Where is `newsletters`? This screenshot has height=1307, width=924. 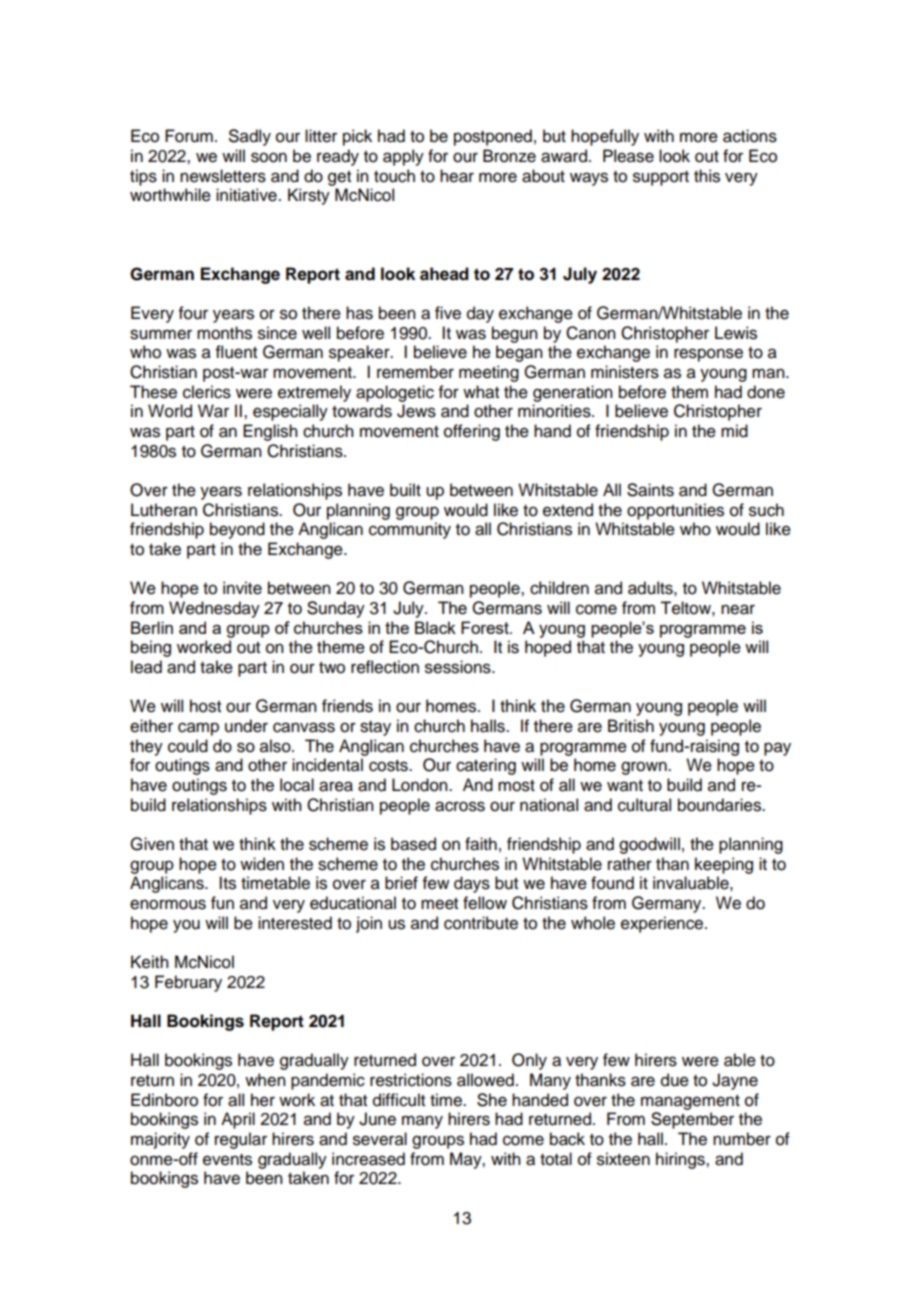
newsletters is located at coordinates (223, 176).
